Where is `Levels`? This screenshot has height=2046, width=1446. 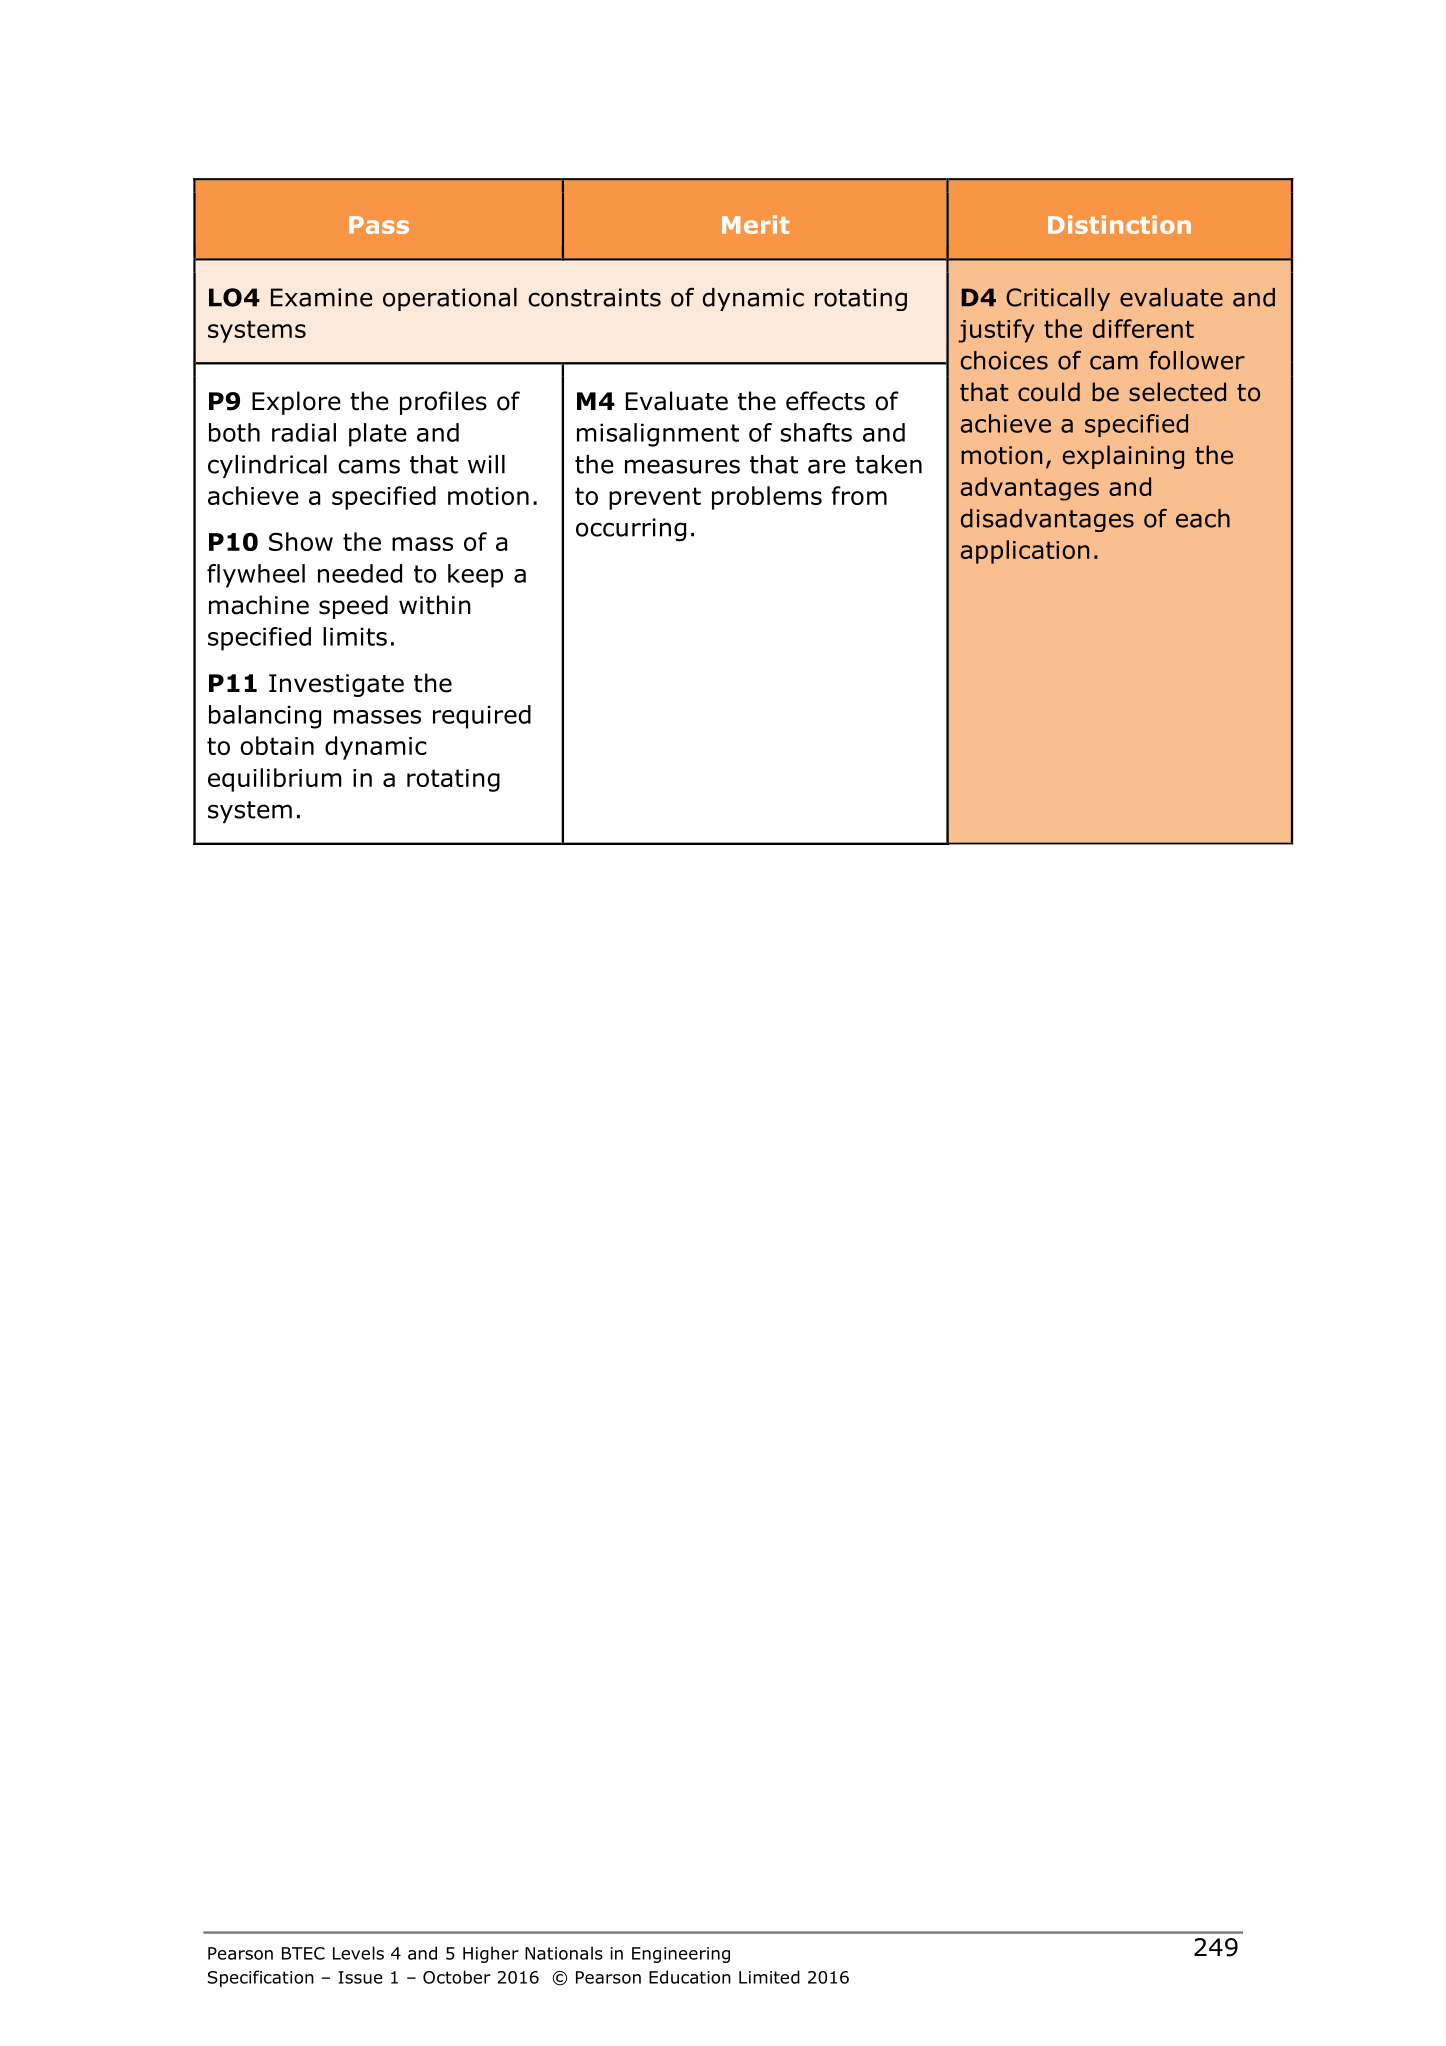 Levels is located at coordinates (358, 1953).
